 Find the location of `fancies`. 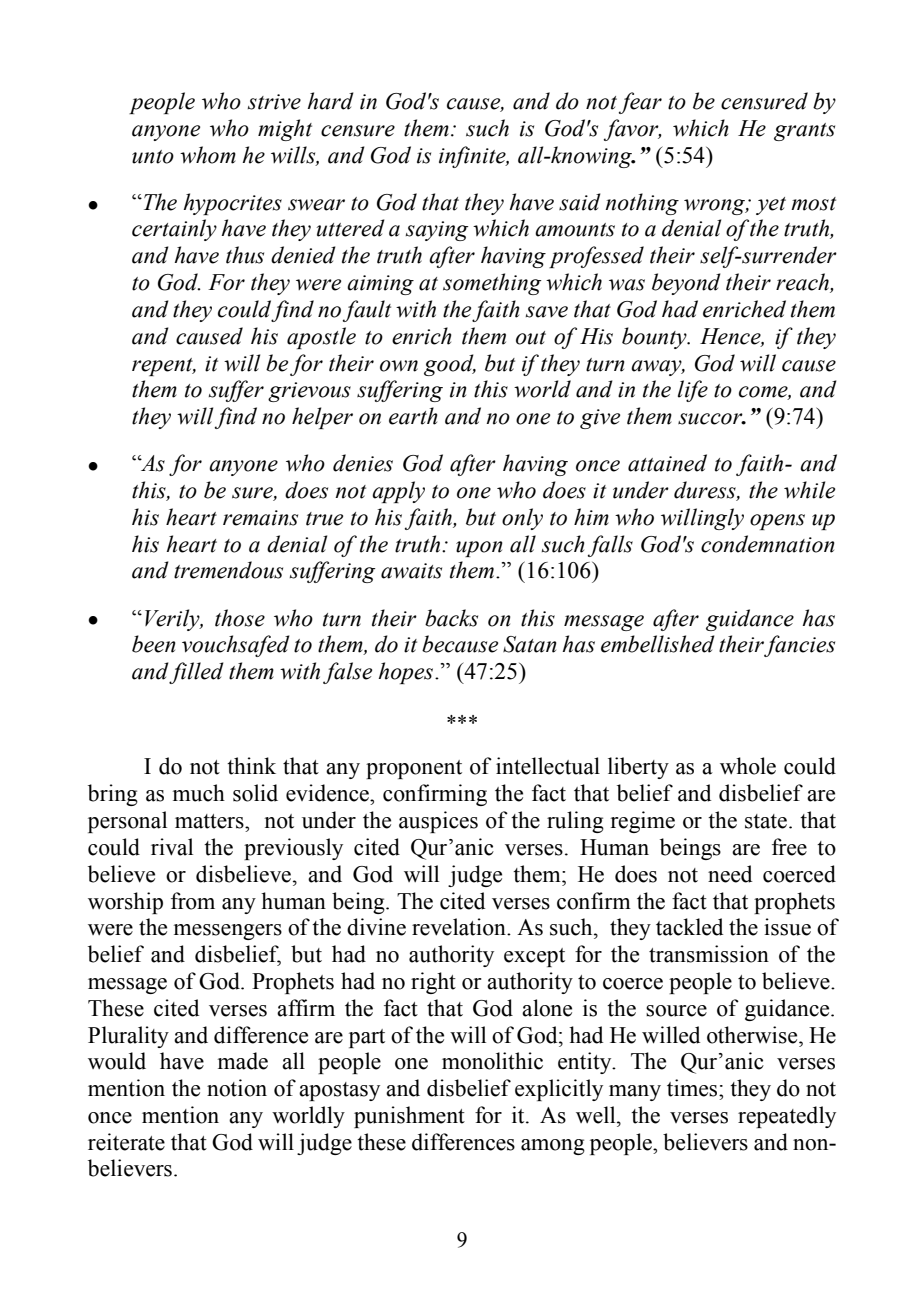

fancies is located at coordinates (799, 646).
